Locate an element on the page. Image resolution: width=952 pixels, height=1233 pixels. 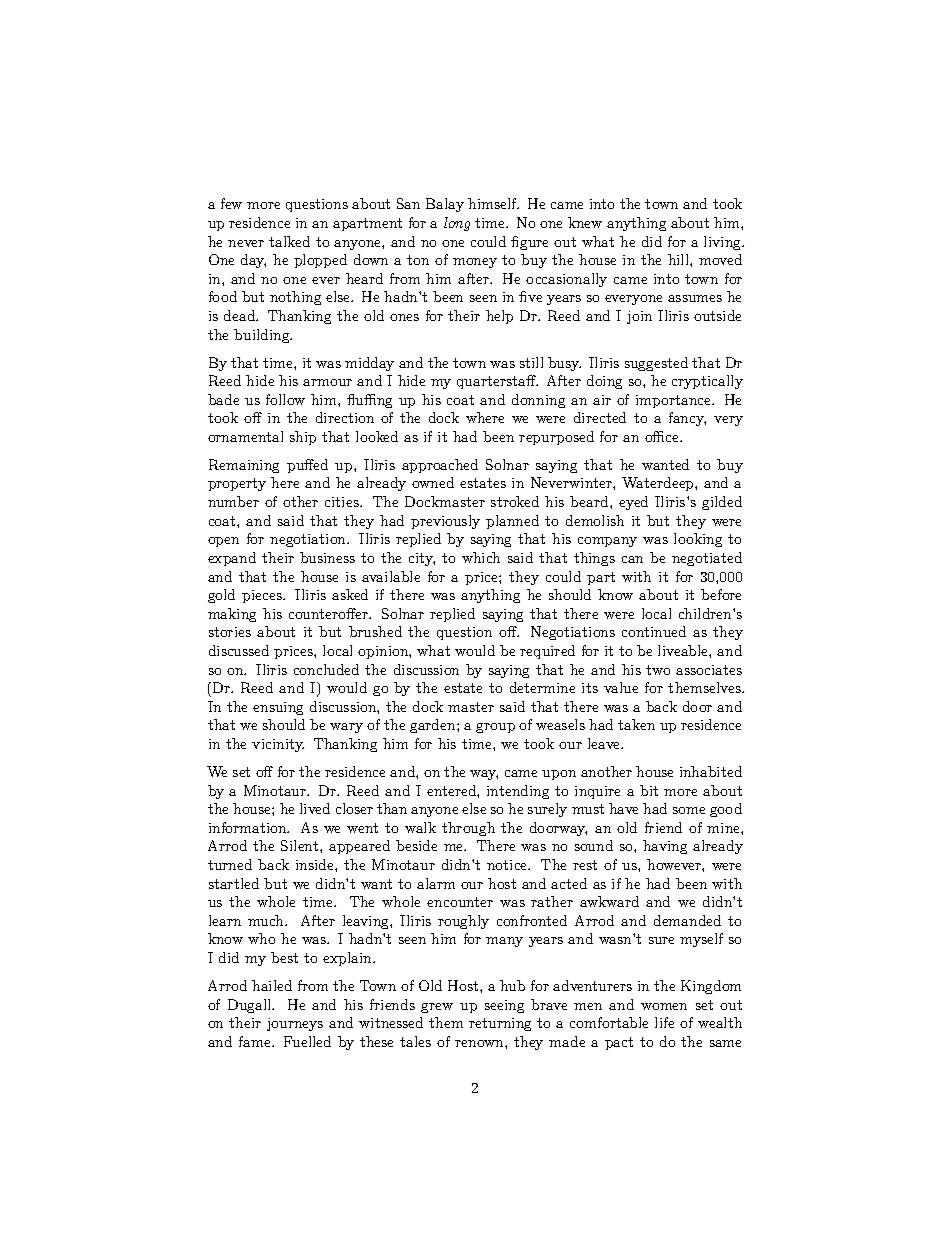
living is located at coordinates (724, 243).
